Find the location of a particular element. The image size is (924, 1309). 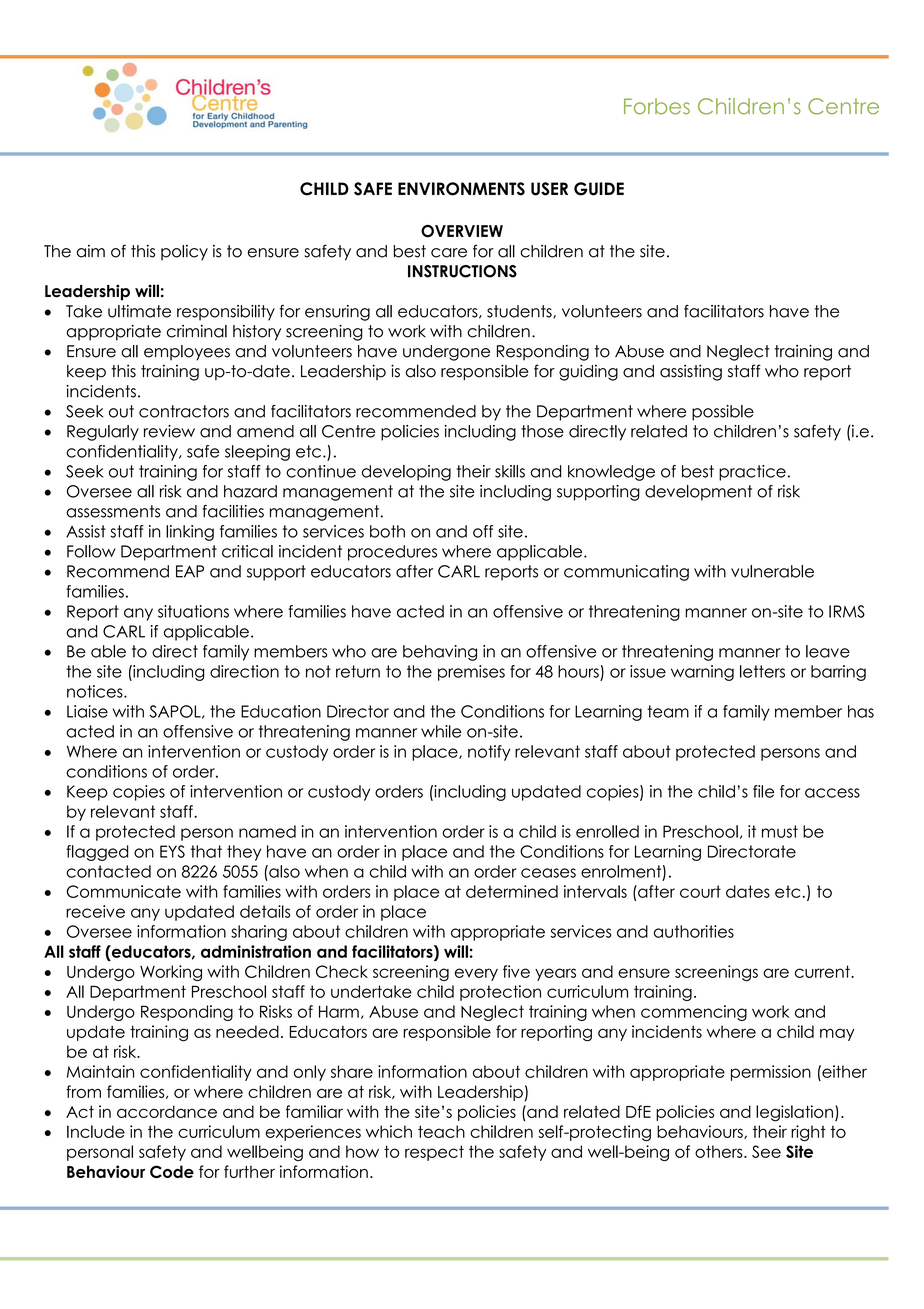

behaving is located at coordinates (440, 653).
